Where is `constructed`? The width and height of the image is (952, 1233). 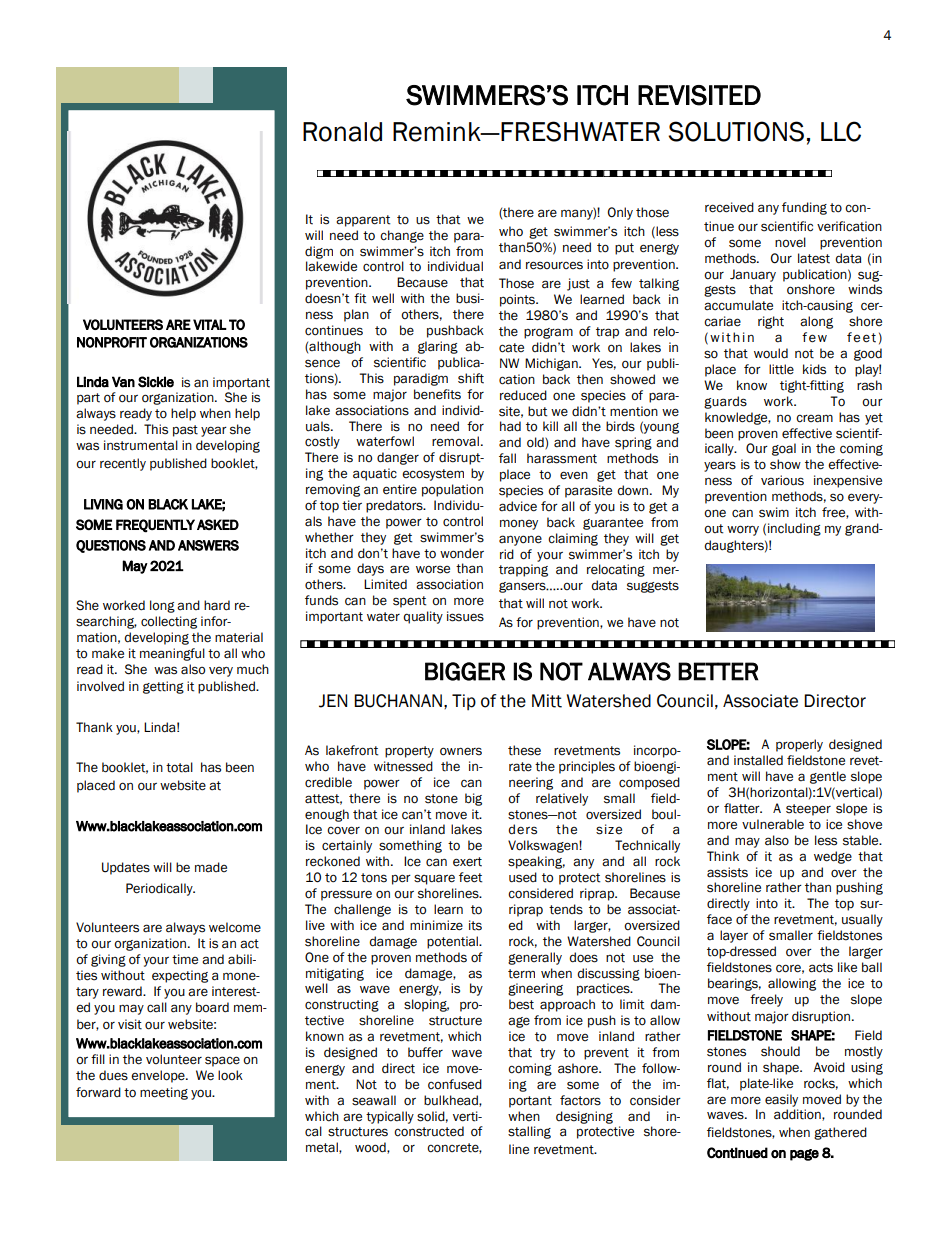 constructed is located at coordinates (429, 1131).
